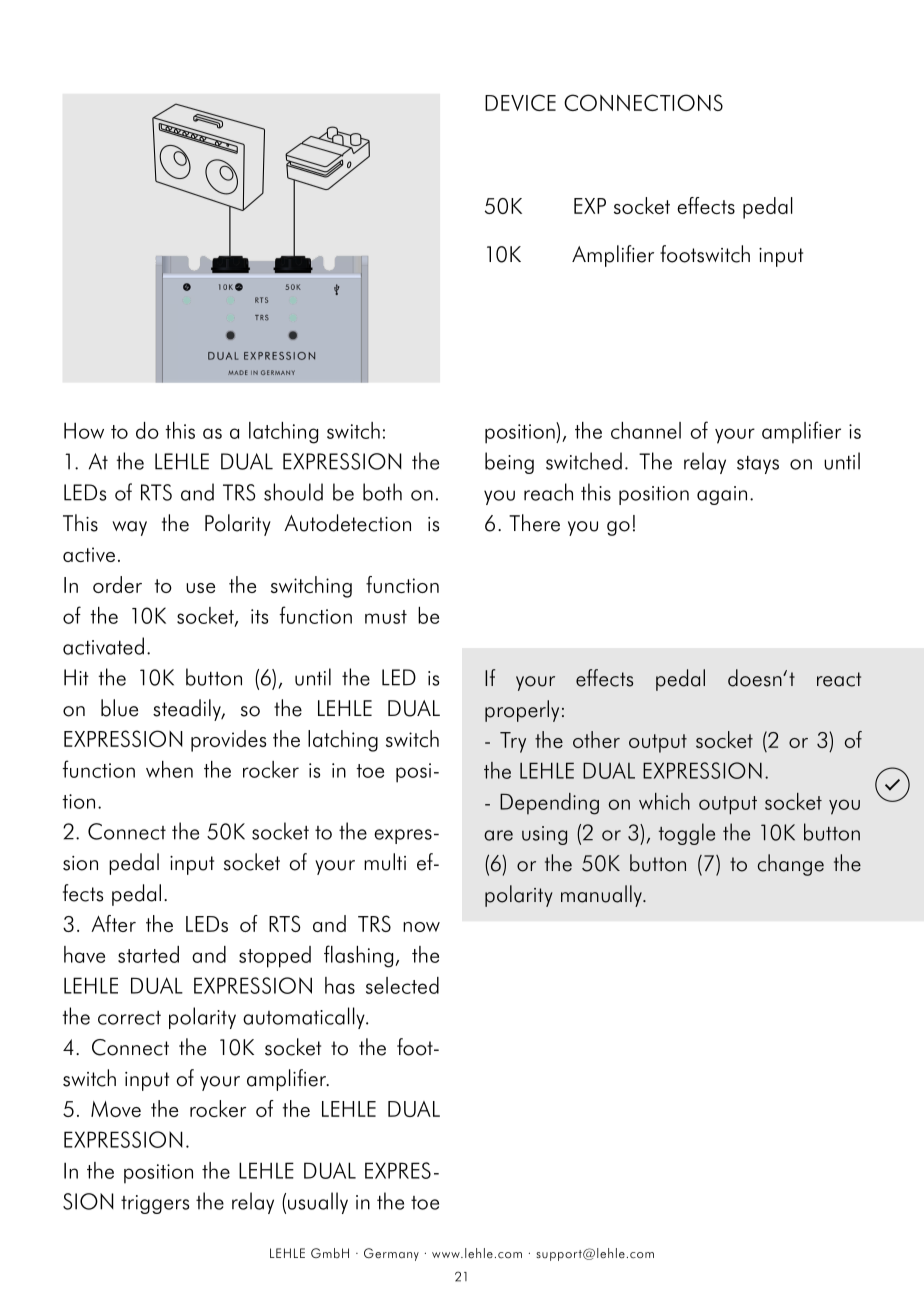  I want to click on channel, so click(646, 430).
